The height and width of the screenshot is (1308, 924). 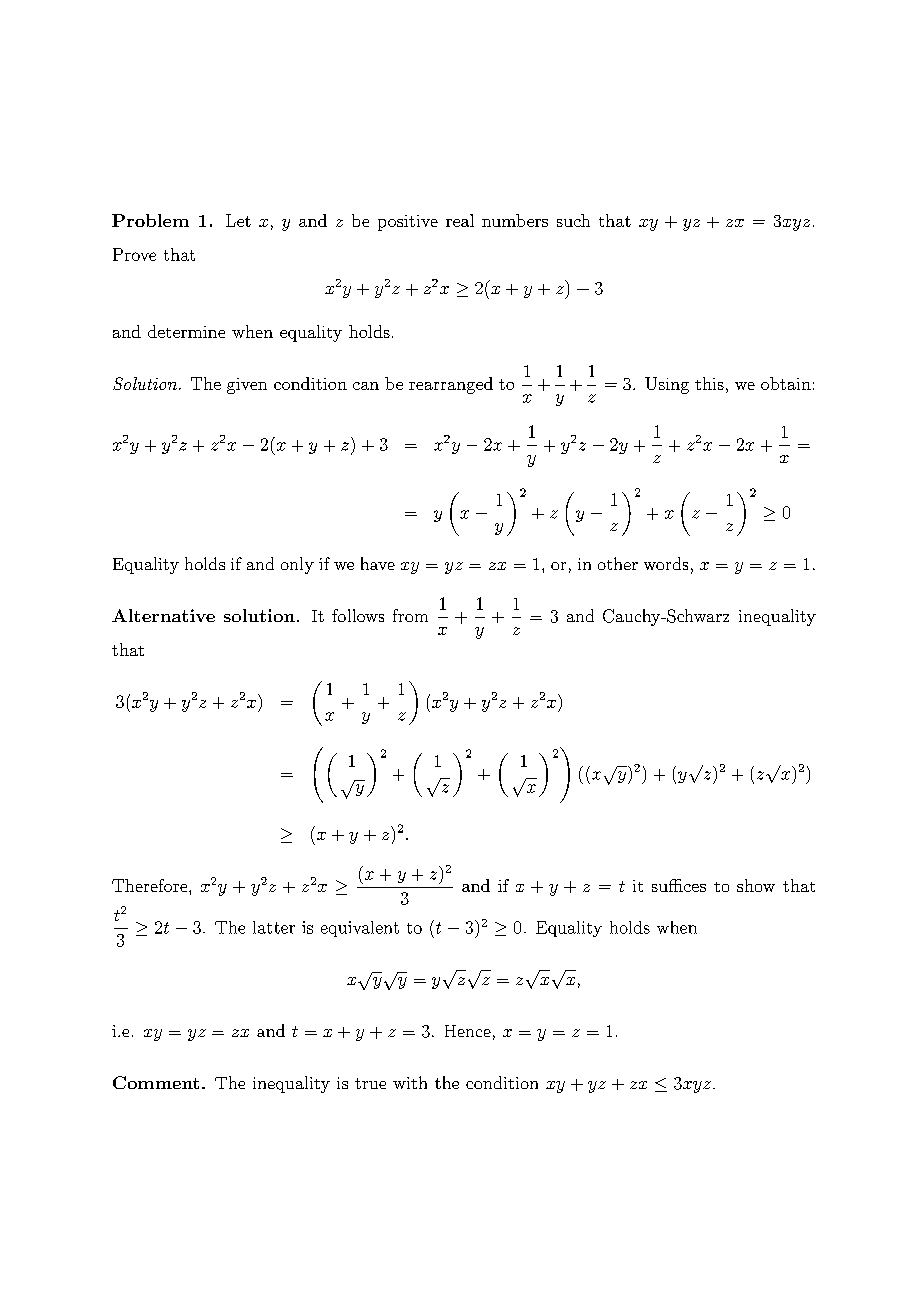 What do you see at coordinates (410, 615) in the screenshot?
I see `from` at bounding box center [410, 615].
